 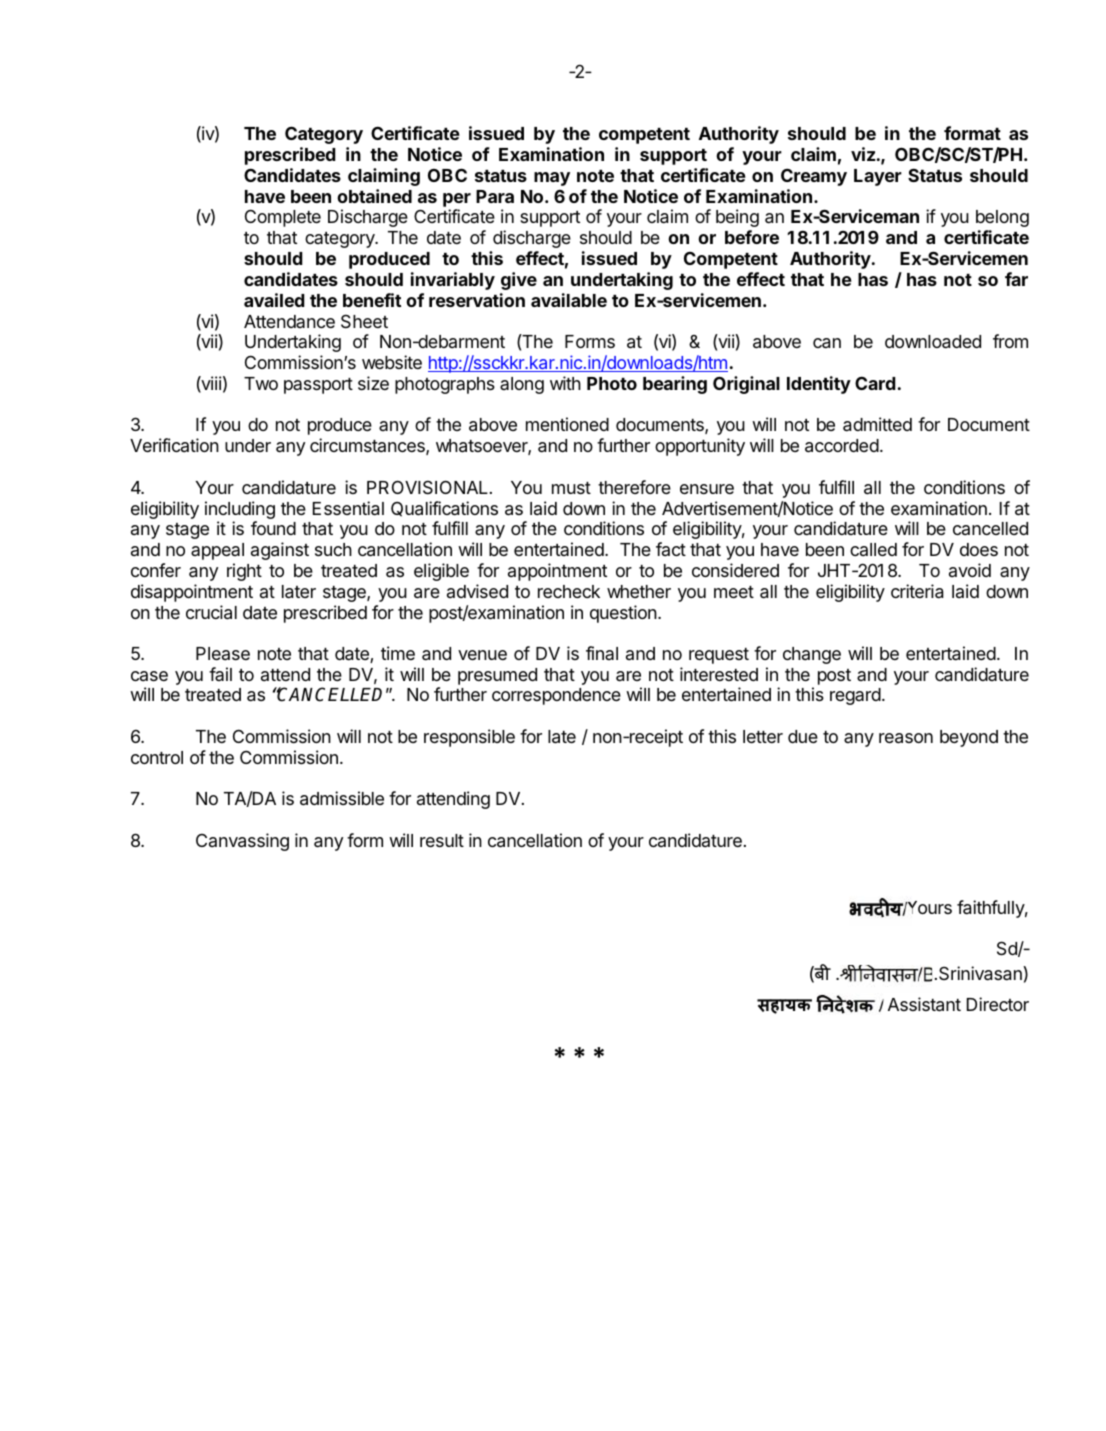 I want to click on Complete, so click(x=283, y=218).
